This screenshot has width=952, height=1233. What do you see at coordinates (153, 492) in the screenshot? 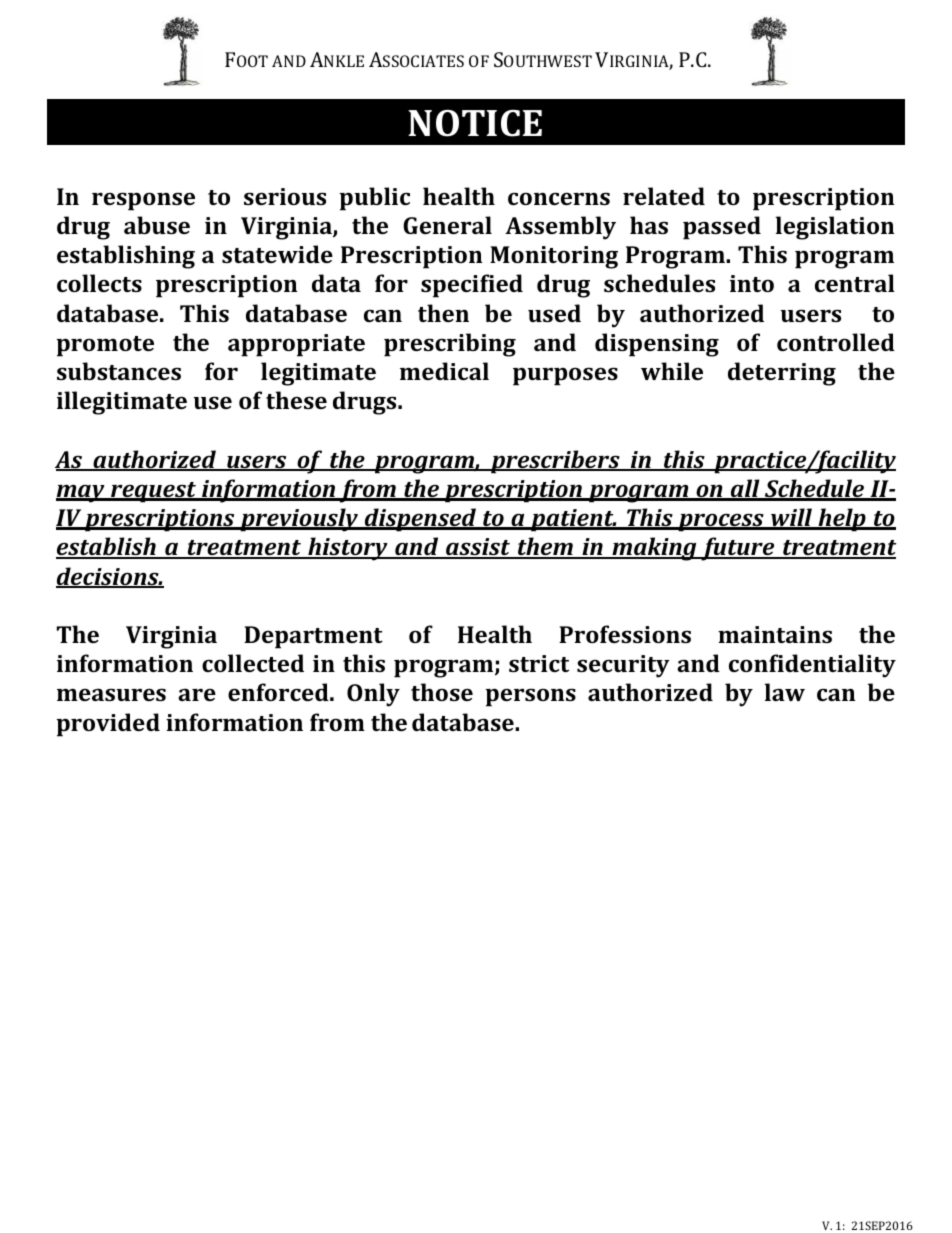
I see `request` at bounding box center [153, 492].
